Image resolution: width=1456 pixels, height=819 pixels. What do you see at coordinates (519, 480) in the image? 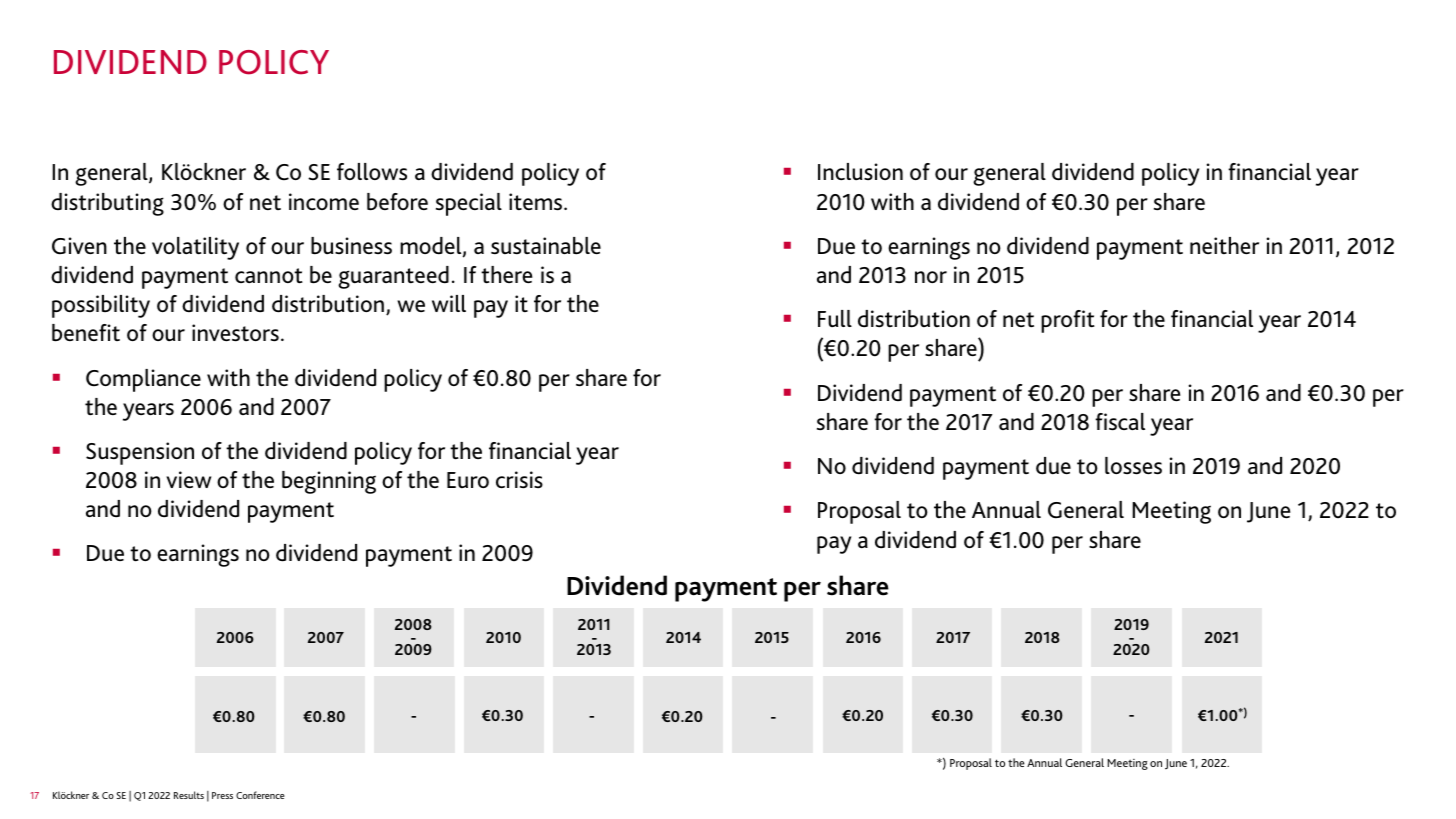
I see `crisis` at bounding box center [519, 480].
